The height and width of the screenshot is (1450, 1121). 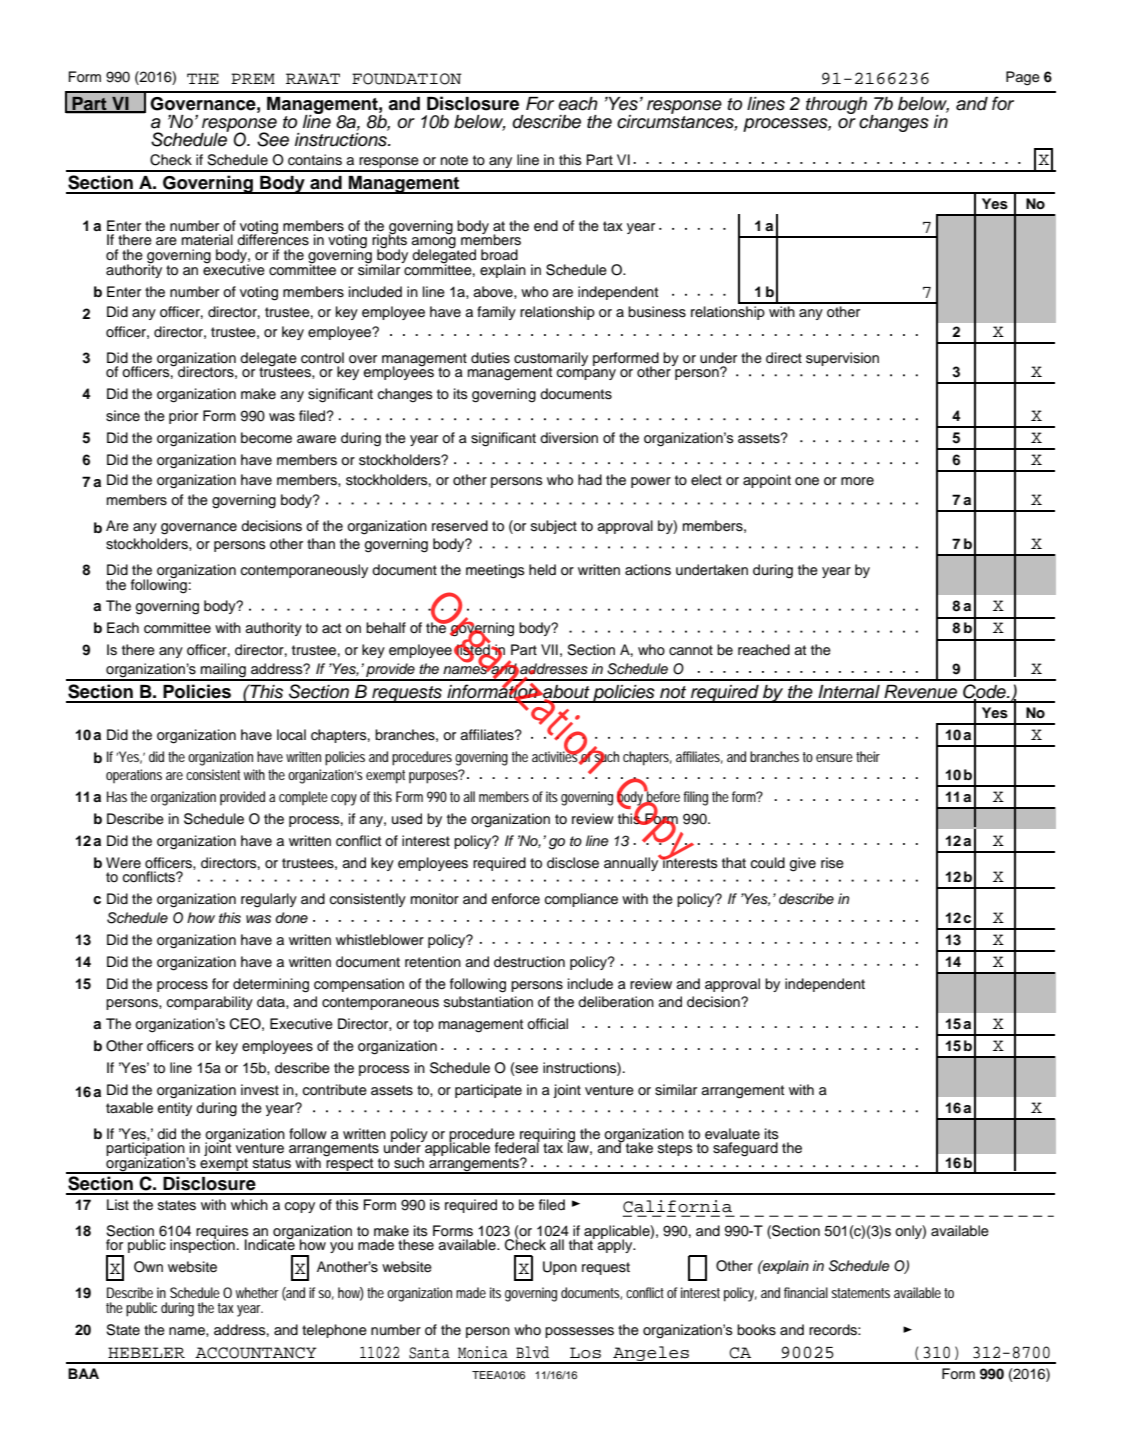 What do you see at coordinates (836, 105) in the screenshot?
I see `through` at bounding box center [836, 105].
